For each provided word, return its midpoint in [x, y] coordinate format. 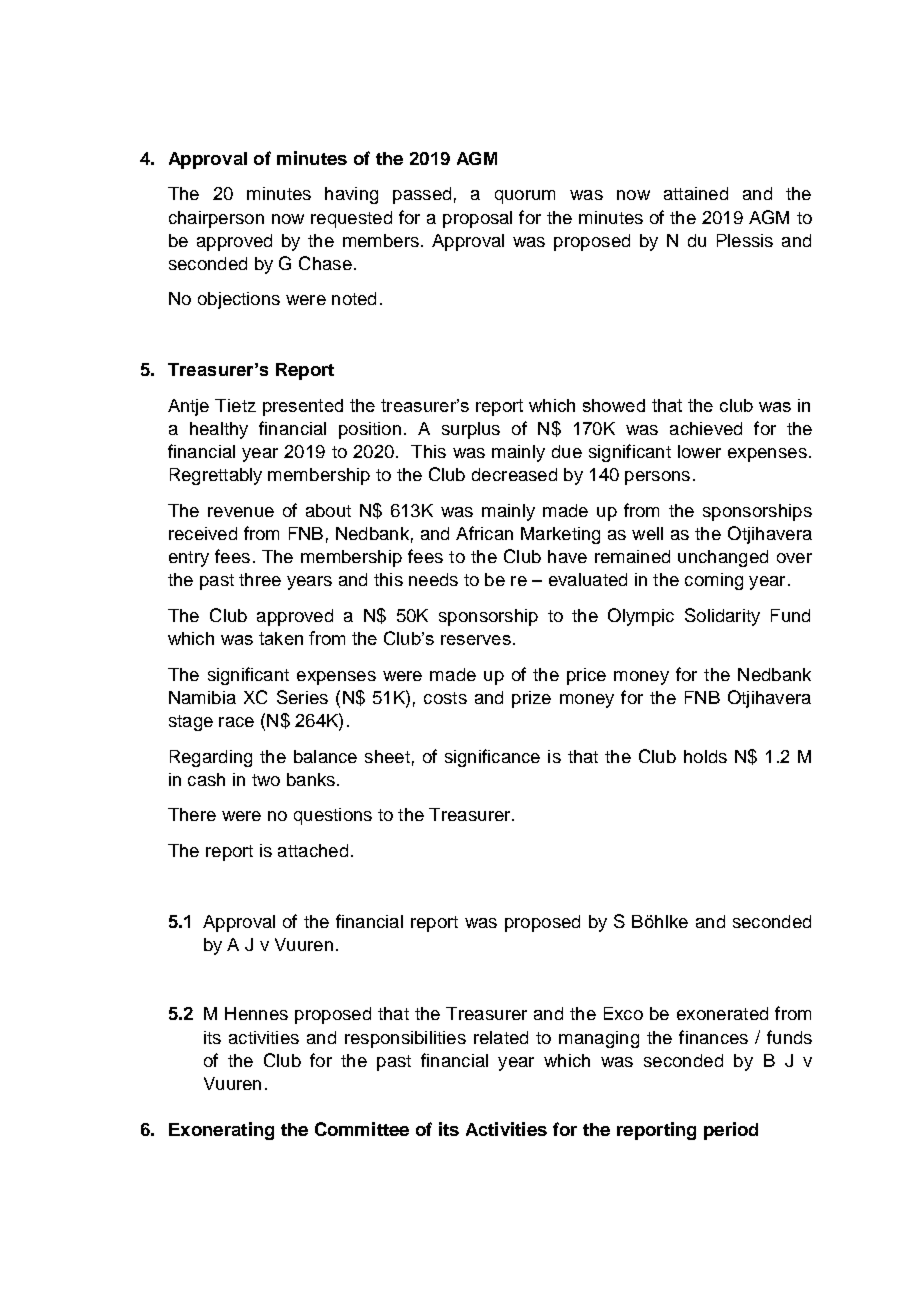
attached [313, 850]
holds [705, 756]
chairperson [216, 219]
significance [492, 758]
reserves [476, 640]
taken [281, 638]
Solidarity [722, 617]
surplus [471, 430]
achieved [706, 428]
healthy [219, 430]
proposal [477, 219]
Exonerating [221, 1131]
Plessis [745, 240]
